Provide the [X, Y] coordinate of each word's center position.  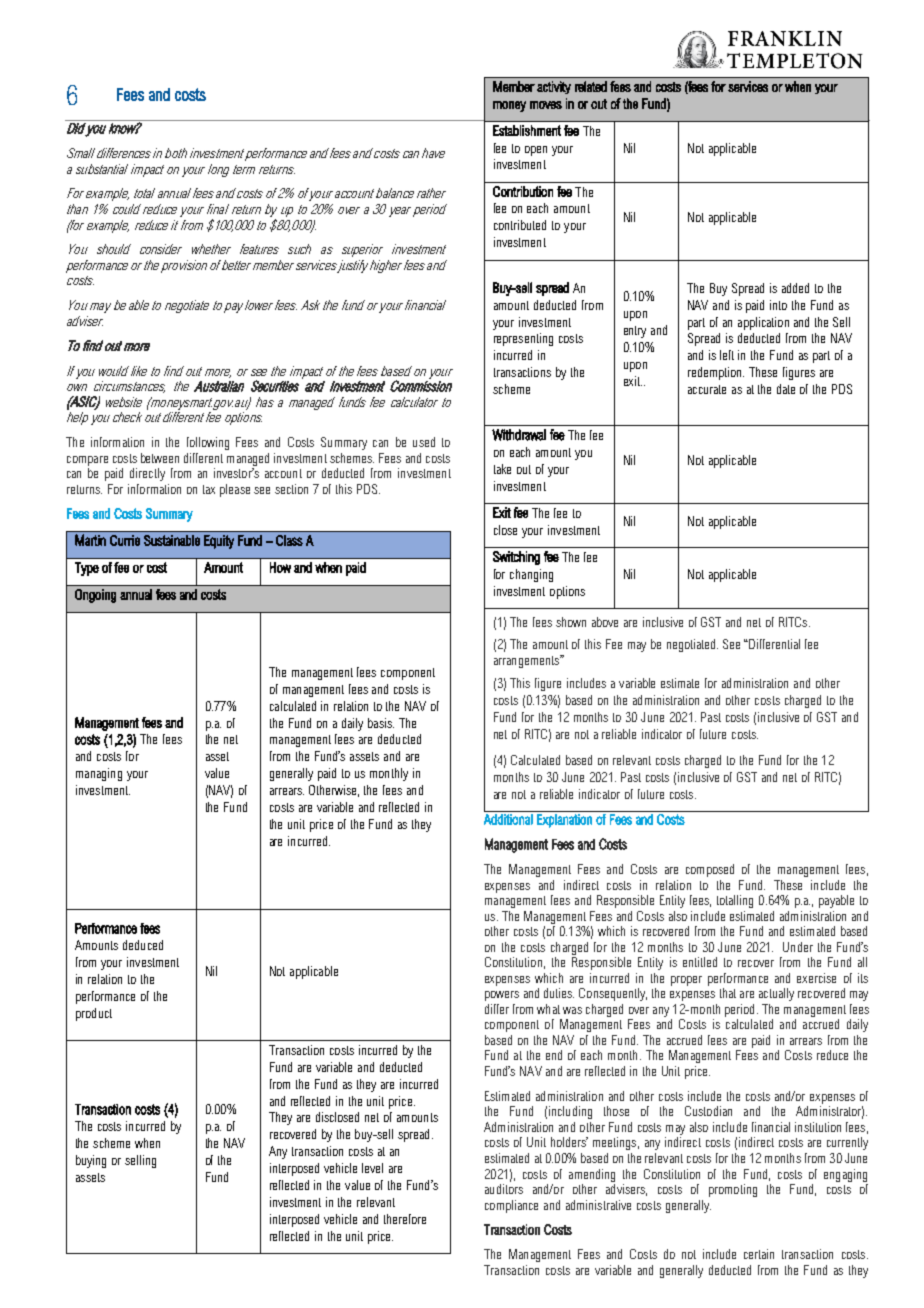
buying [91, 1161]
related [591, 86]
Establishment [527, 130]
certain [759, 1254]
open [536, 151]
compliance [511, 1206]
